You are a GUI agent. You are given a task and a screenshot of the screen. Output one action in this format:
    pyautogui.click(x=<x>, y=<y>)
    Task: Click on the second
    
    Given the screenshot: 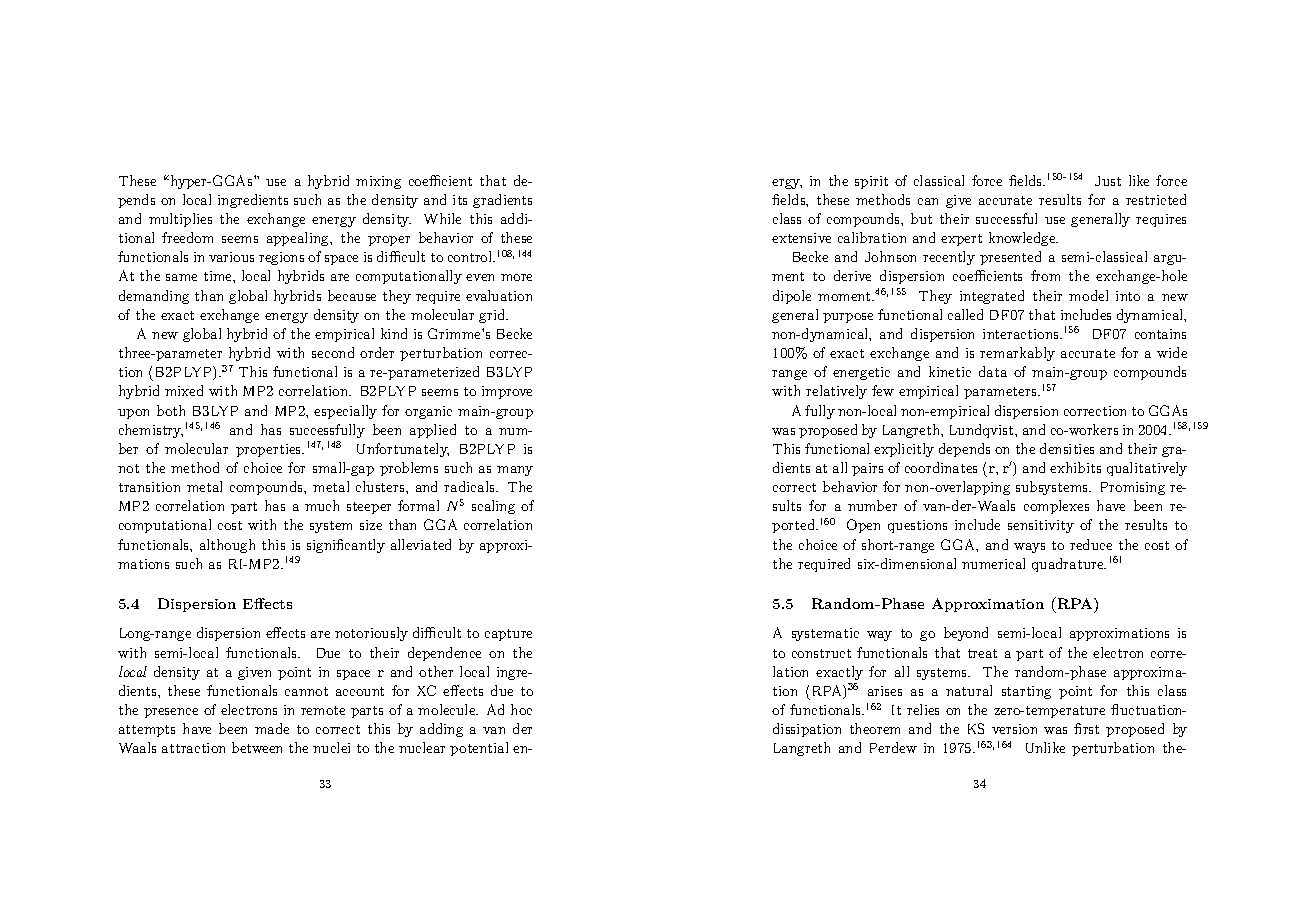 What is the action you would take?
    pyautogui.click(x=333, y=352)
